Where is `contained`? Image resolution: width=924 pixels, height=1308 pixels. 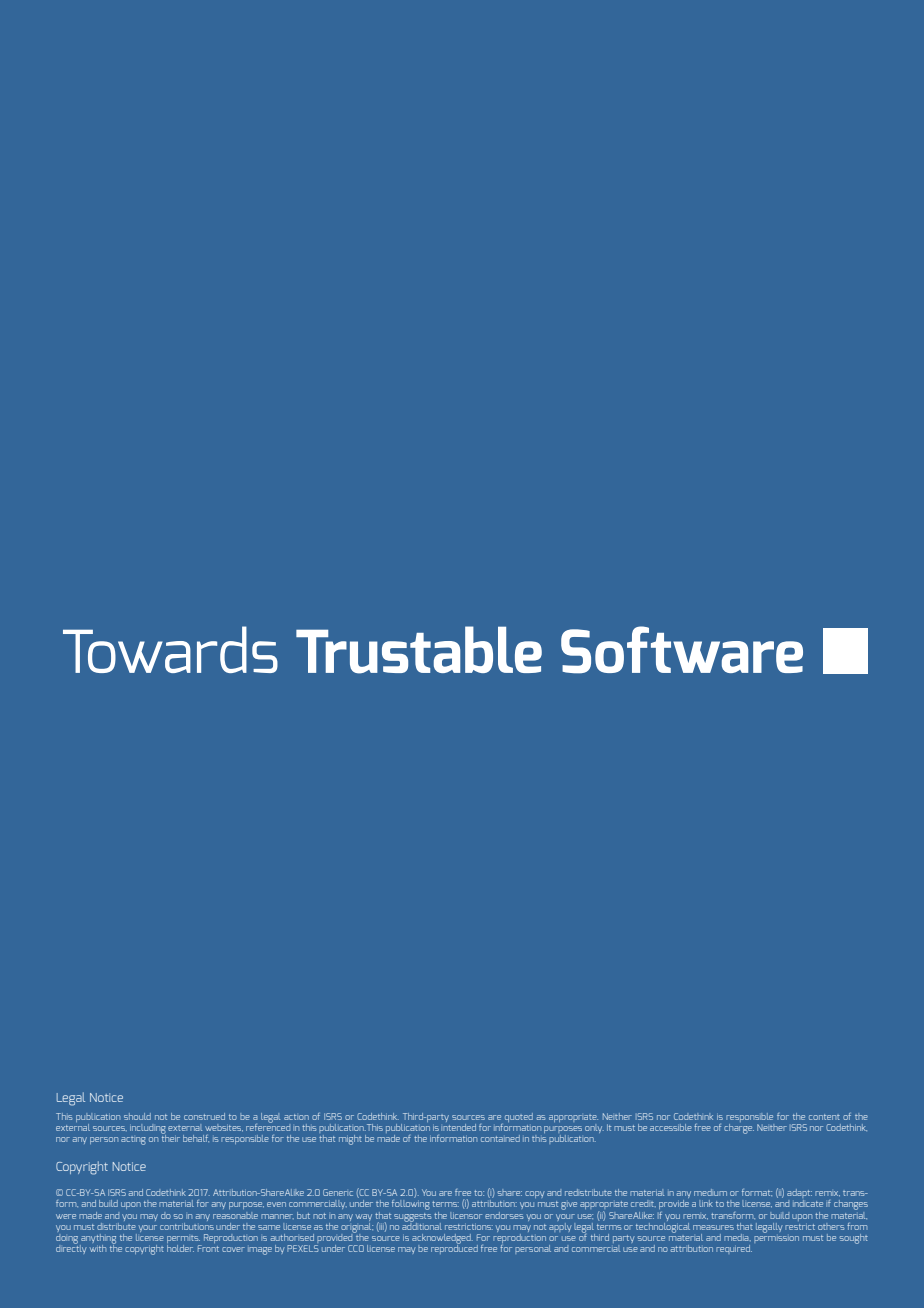
contained is located at coordinates (500, 1138).
